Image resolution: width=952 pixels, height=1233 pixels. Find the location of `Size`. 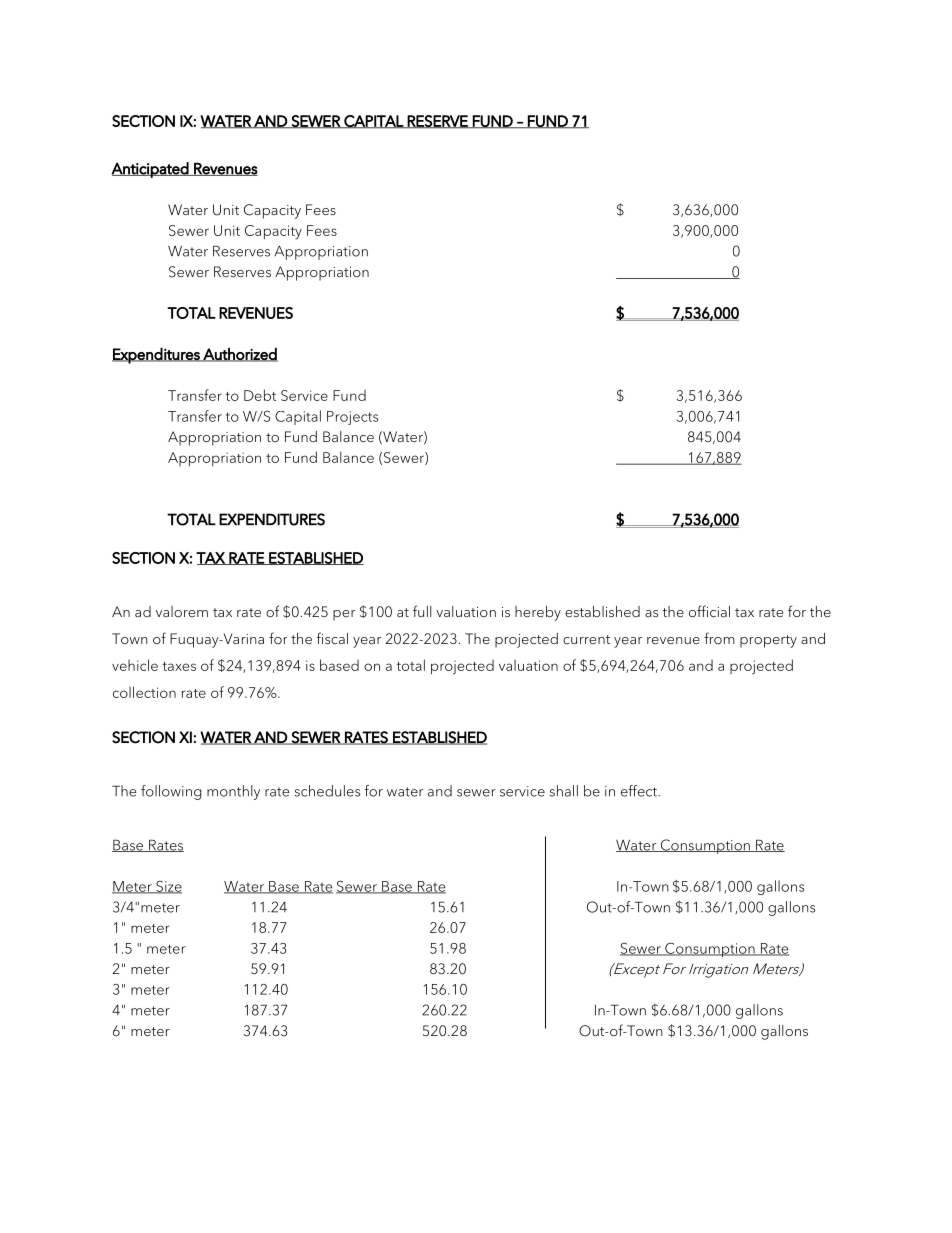

Size is located at coordinates (168, 887).
